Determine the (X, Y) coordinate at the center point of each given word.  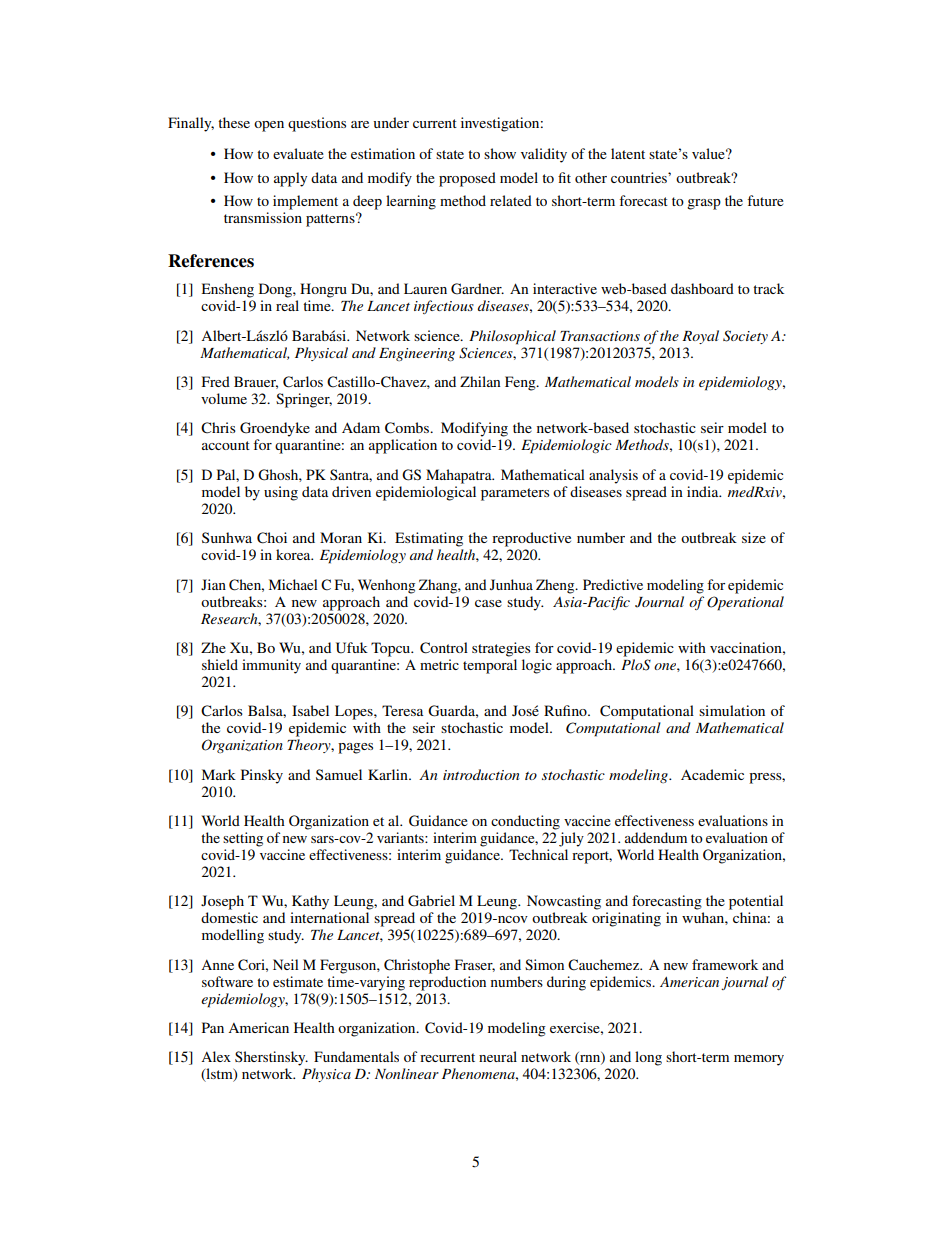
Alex (216, 1056)
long (648, 1058)
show (500, 153)
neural (498, 1056)
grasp (704, 204)
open (269, 126)
